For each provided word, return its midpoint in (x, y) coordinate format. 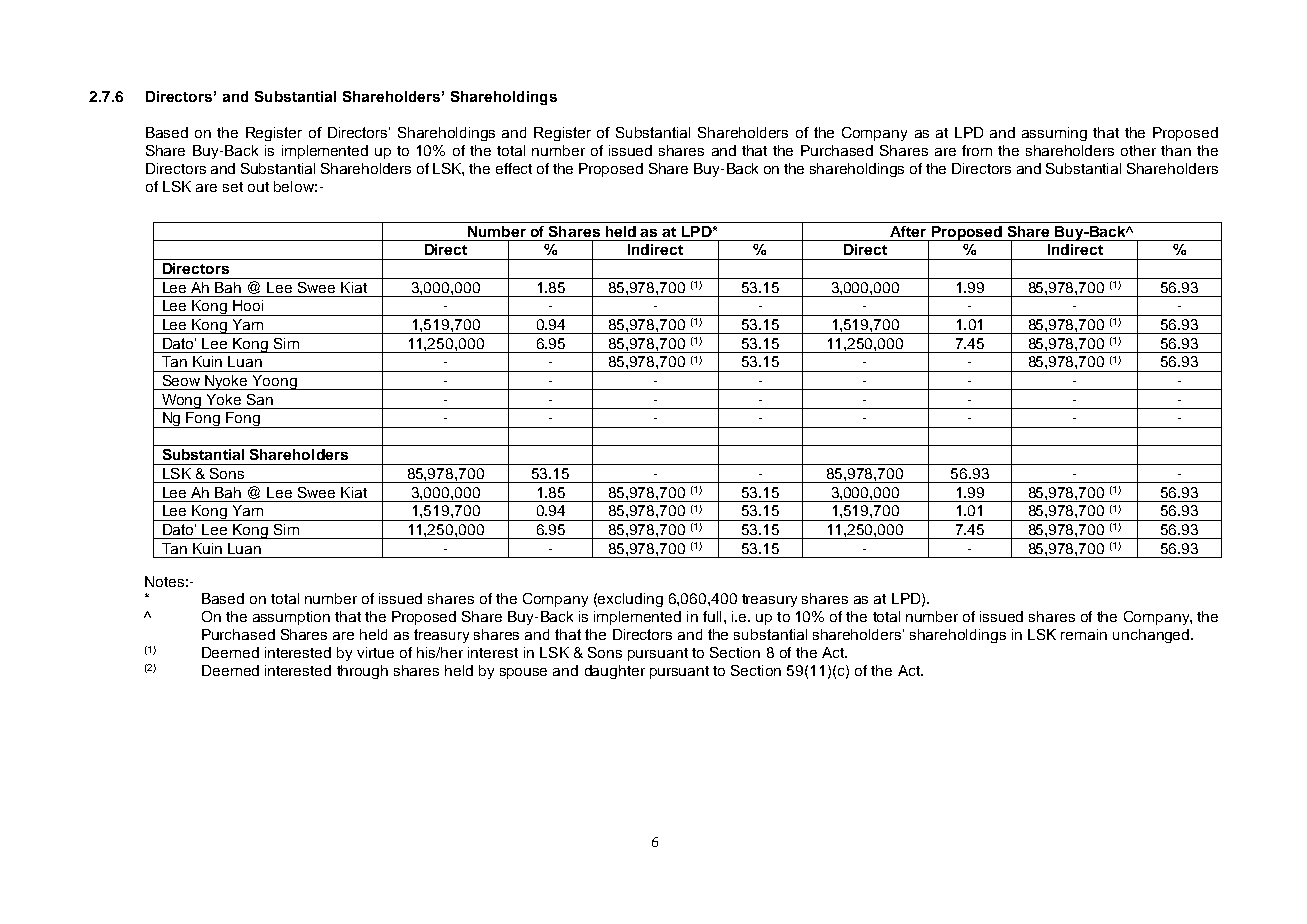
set (233, 187)
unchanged (1152, 636)
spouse (523, 673)
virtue (375, 652)
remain (1084, 634)
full (712, 616)
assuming (1054, 134)
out (258, 187)
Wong (181, 401)
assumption (291, 618)
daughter (615, 672)
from (977, 150)
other (1138, 150)
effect (514, 168)
